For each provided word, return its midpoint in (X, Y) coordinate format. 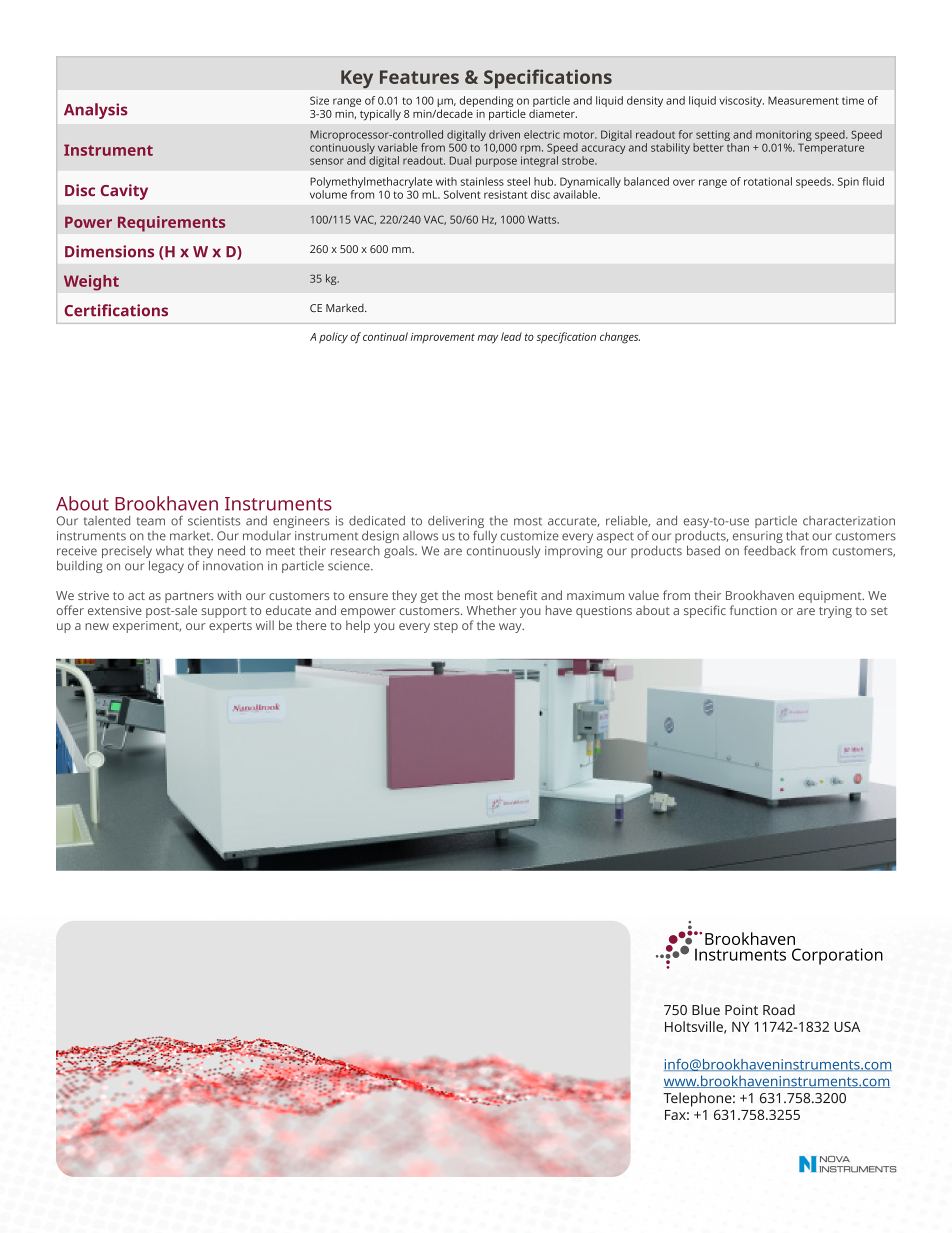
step (446, 627)
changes (620, 338)
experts (230, 627)
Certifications (116, 310)
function (753, 610)
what (170, 551)
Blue (706, 1009)
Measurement (803, 100)
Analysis (96, 111)
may (488, 339)
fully (485, 537)
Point (741, 1010)
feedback (770, 551)
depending (486, 103)
